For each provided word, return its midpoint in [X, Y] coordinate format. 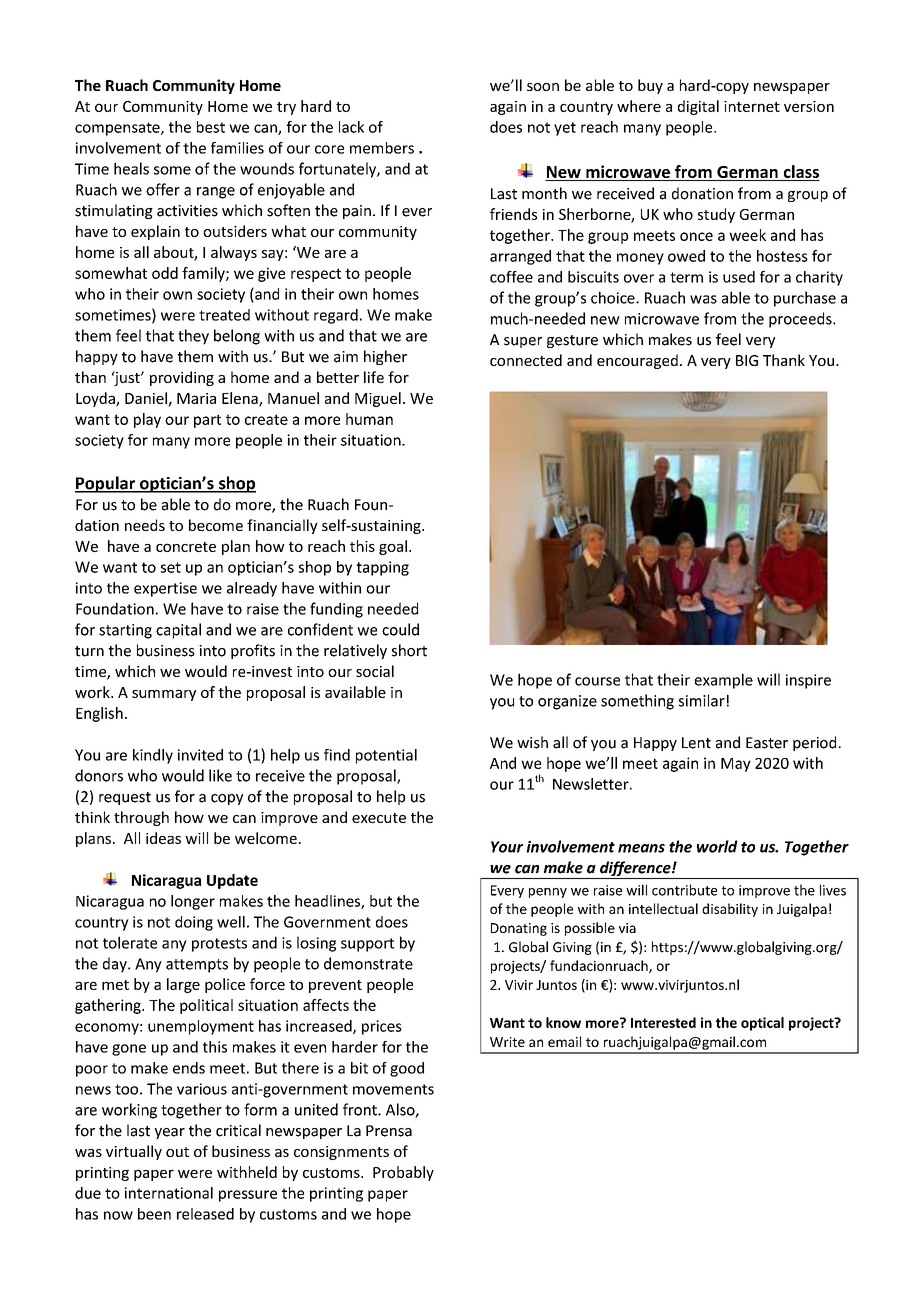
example [724, 681]
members [382, 148]
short [409, 650]
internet [752, 106]
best [211, 127]
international [169, 1193]
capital [178, 631]
